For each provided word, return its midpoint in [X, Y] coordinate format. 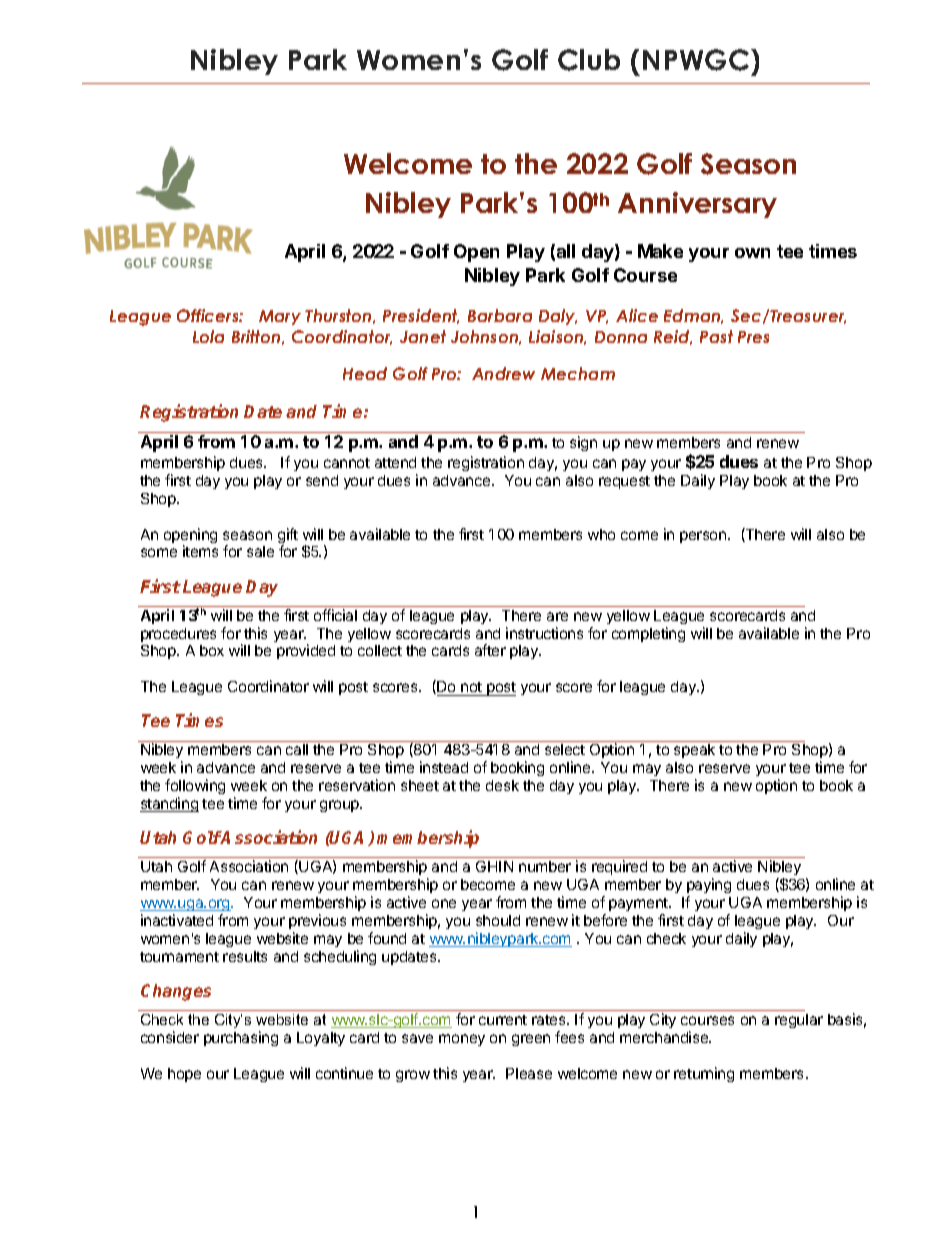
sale [260, 551]
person [704, 537]
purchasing [241, 1038]
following [195, 788]
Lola [208, 336]
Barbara [500, 315]
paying [709, 887]
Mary [280, 317]
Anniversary [697, 205]
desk [502, 785]
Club [589, 60]
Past [716, 336]
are [557, 616]
